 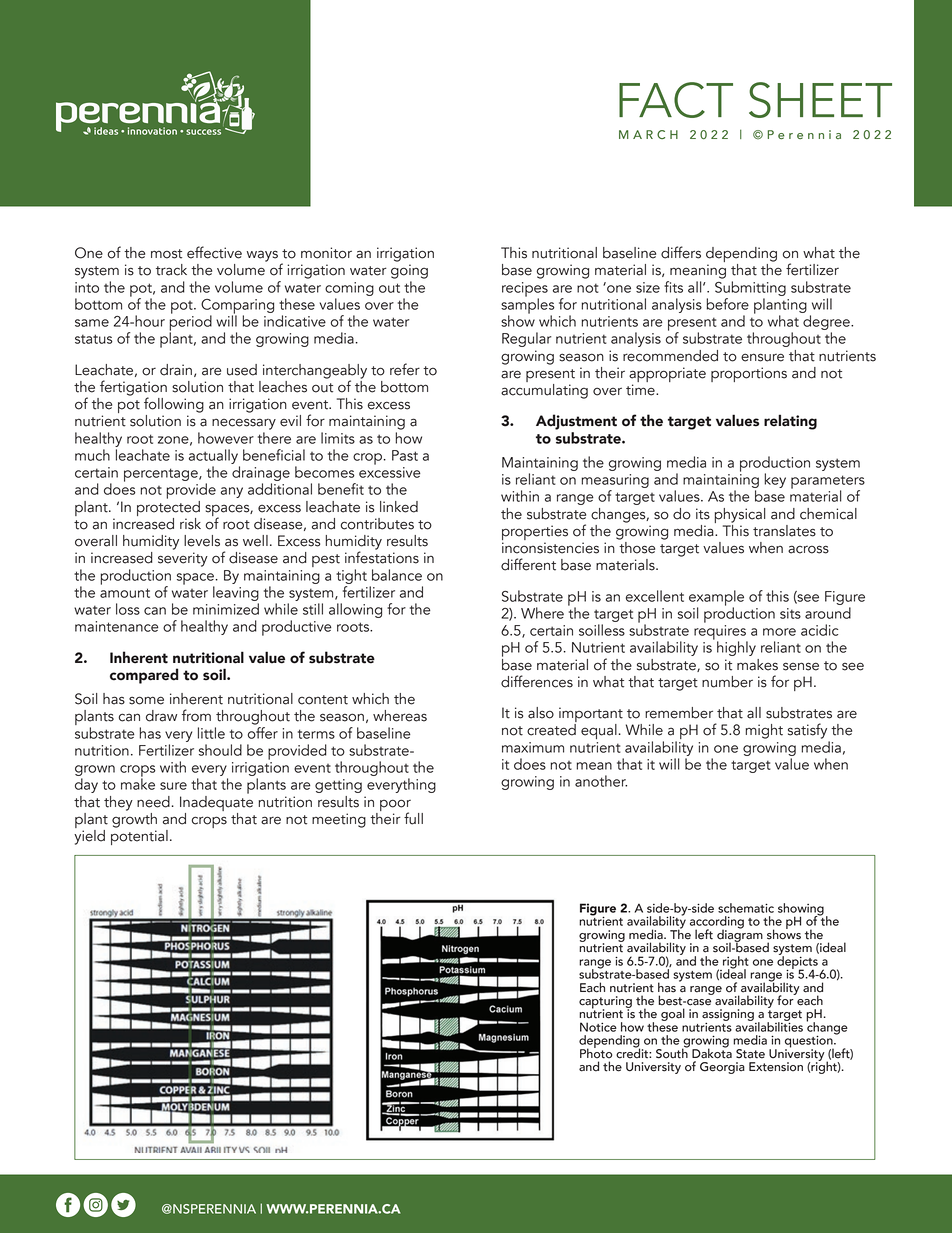 I want to click on balance, so click(x=397, y=575).
